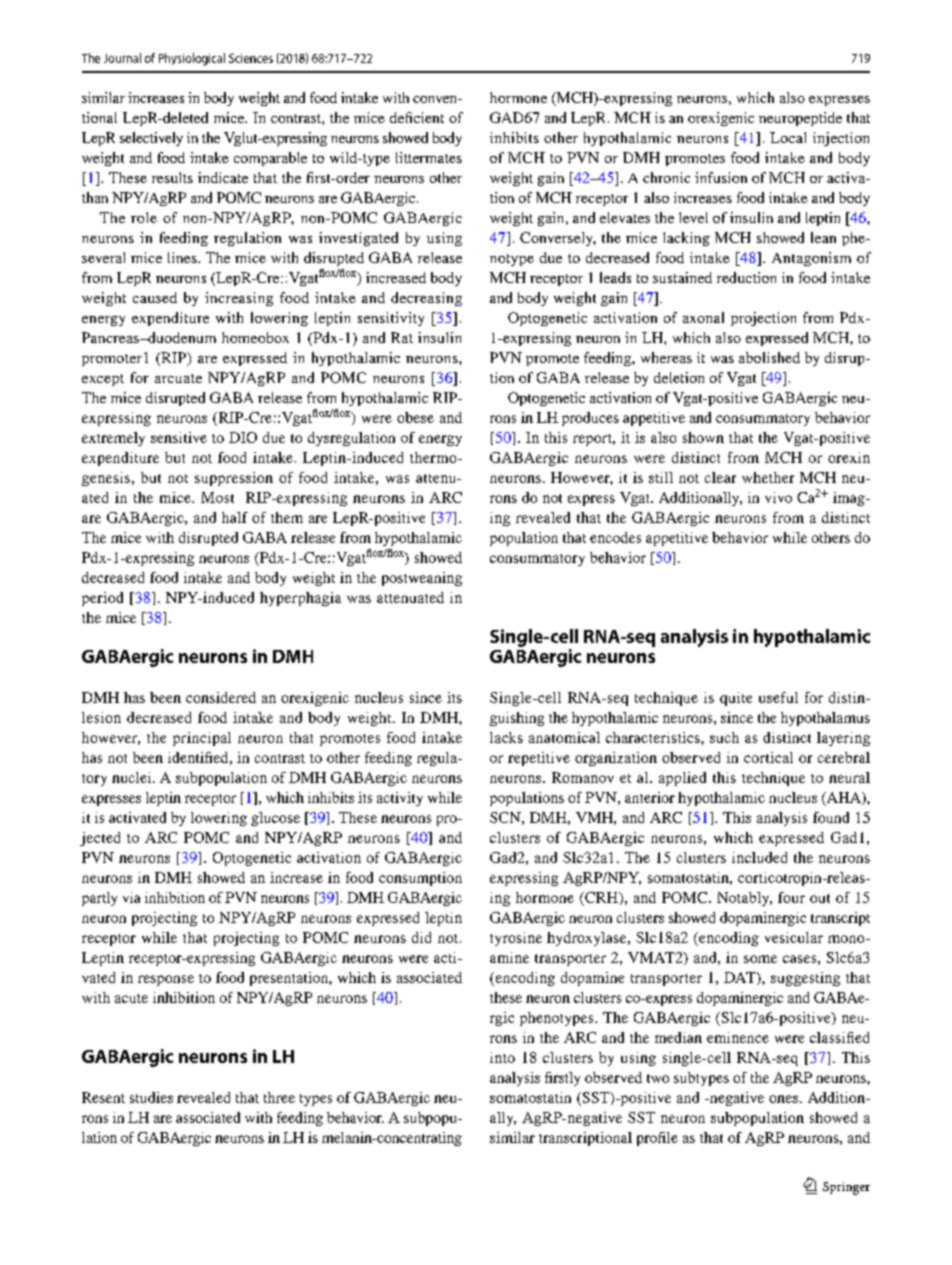 This screenshot has width=952, height=1265. I want to click on caused, so click(155, 297).
